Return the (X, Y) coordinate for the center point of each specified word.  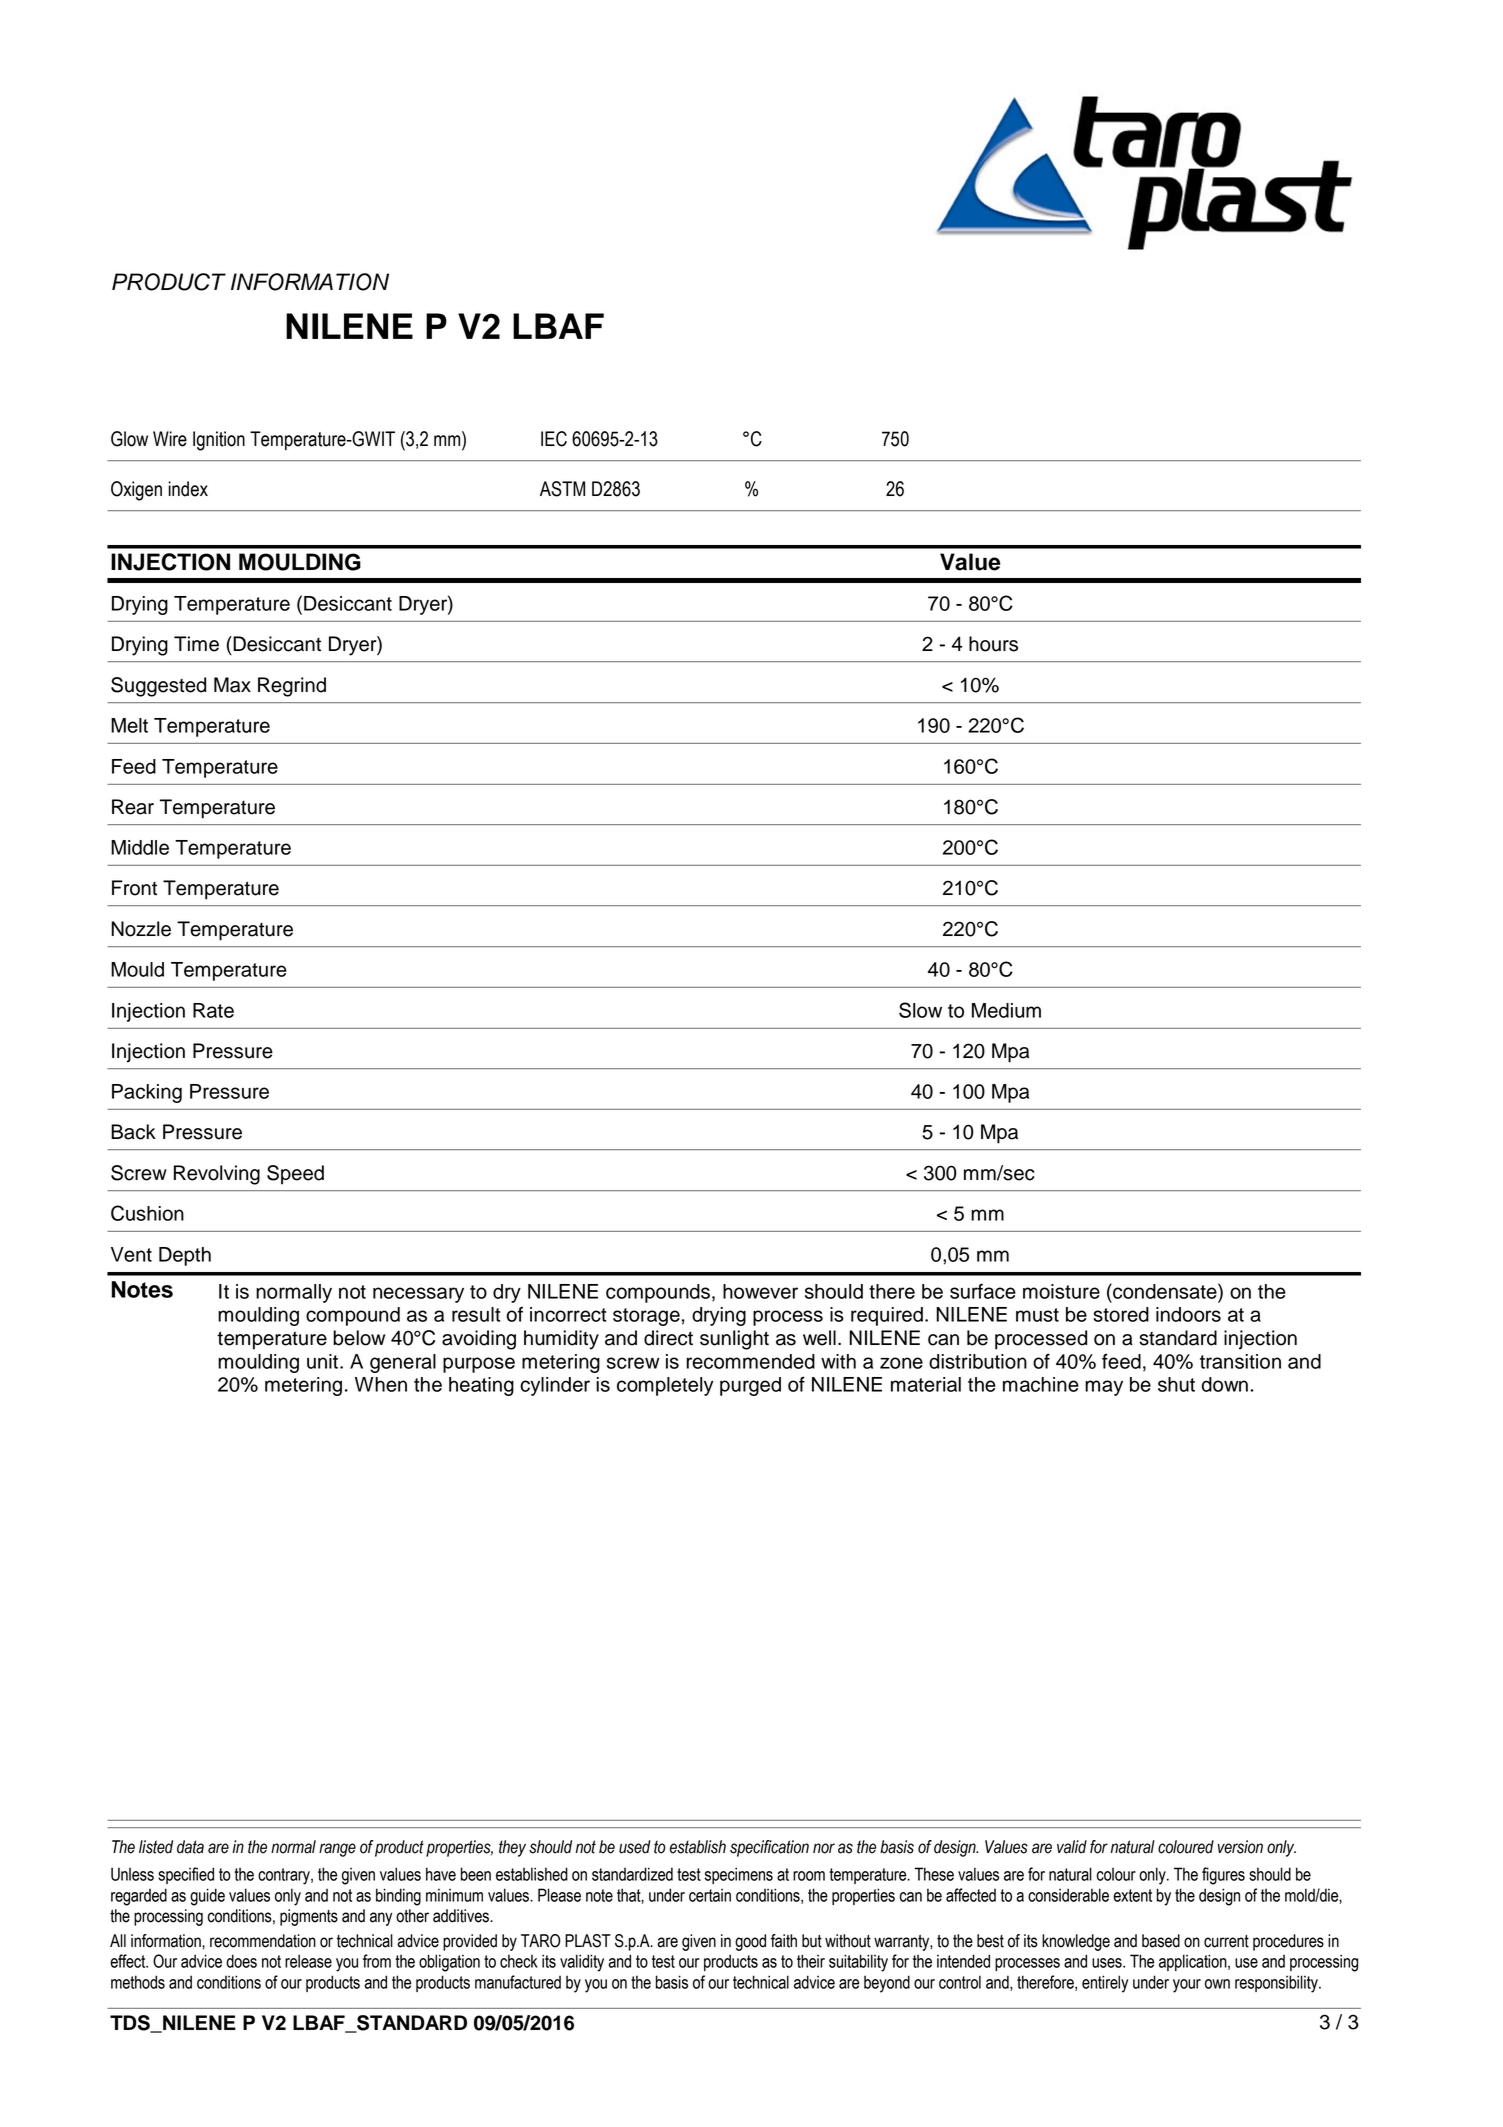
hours (993, 644)
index (188, 489)
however (760, 1291)
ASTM (562, 489)
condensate (1165, 1291)
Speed (295, 1175)
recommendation (263, 1941)
